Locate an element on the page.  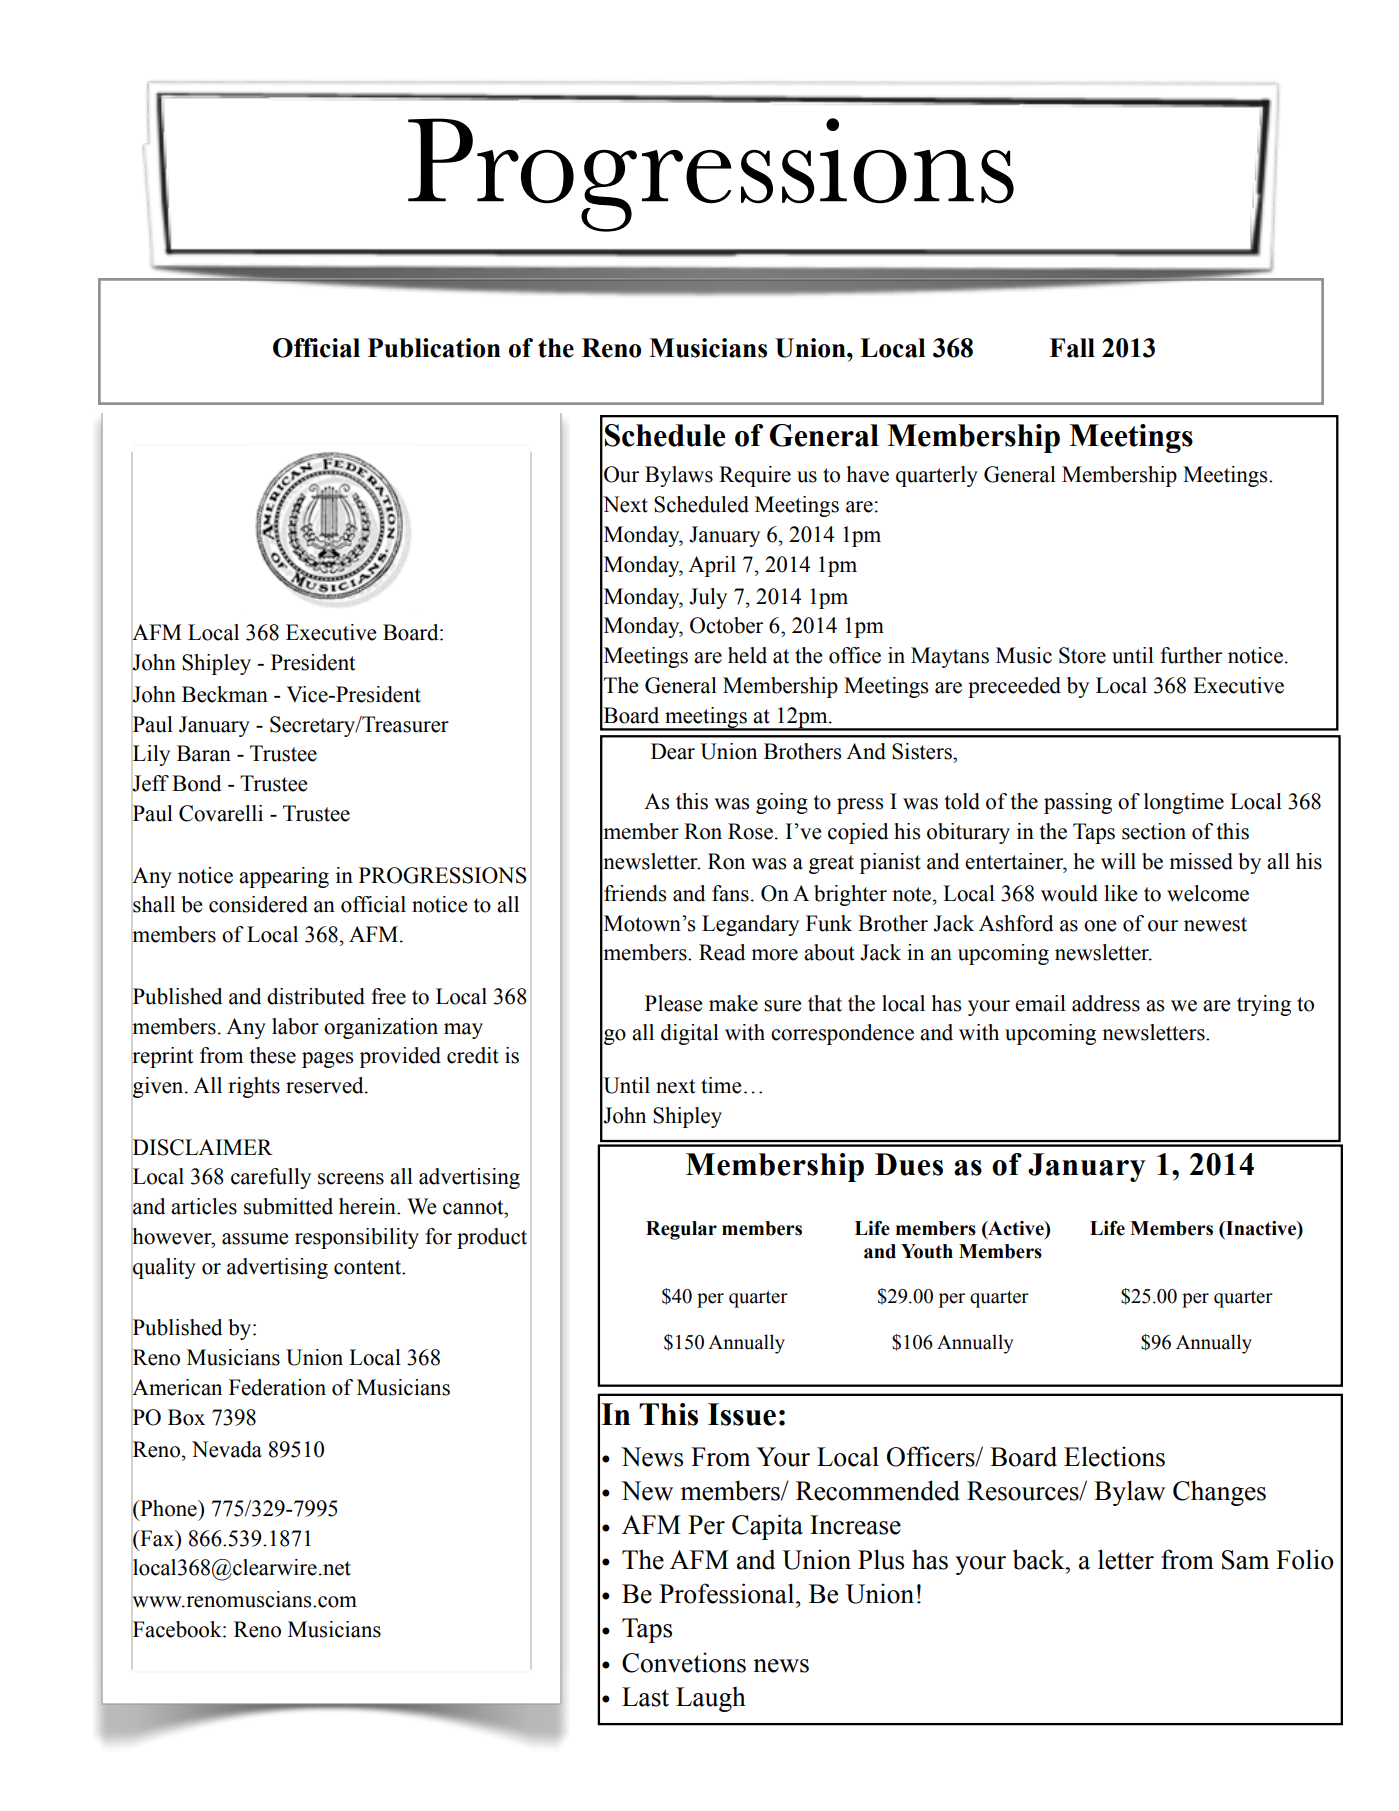
Require is located at coordinates (755, 476).
